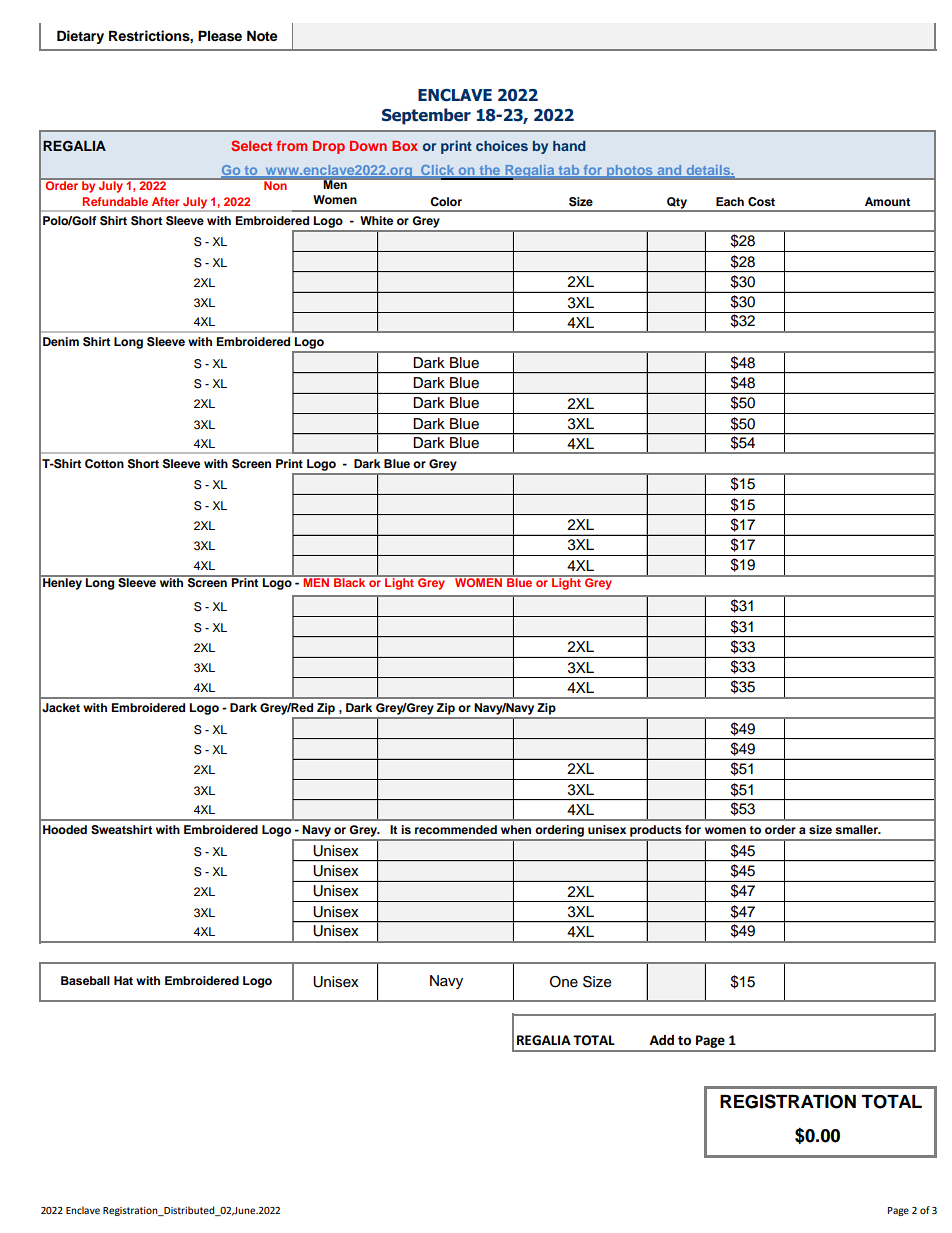 This screenshot has width=952, height=1233. What do you see at coordinates (62, 583) in the screenshot?
I see `Henley` at bounding box center [62, 583].
